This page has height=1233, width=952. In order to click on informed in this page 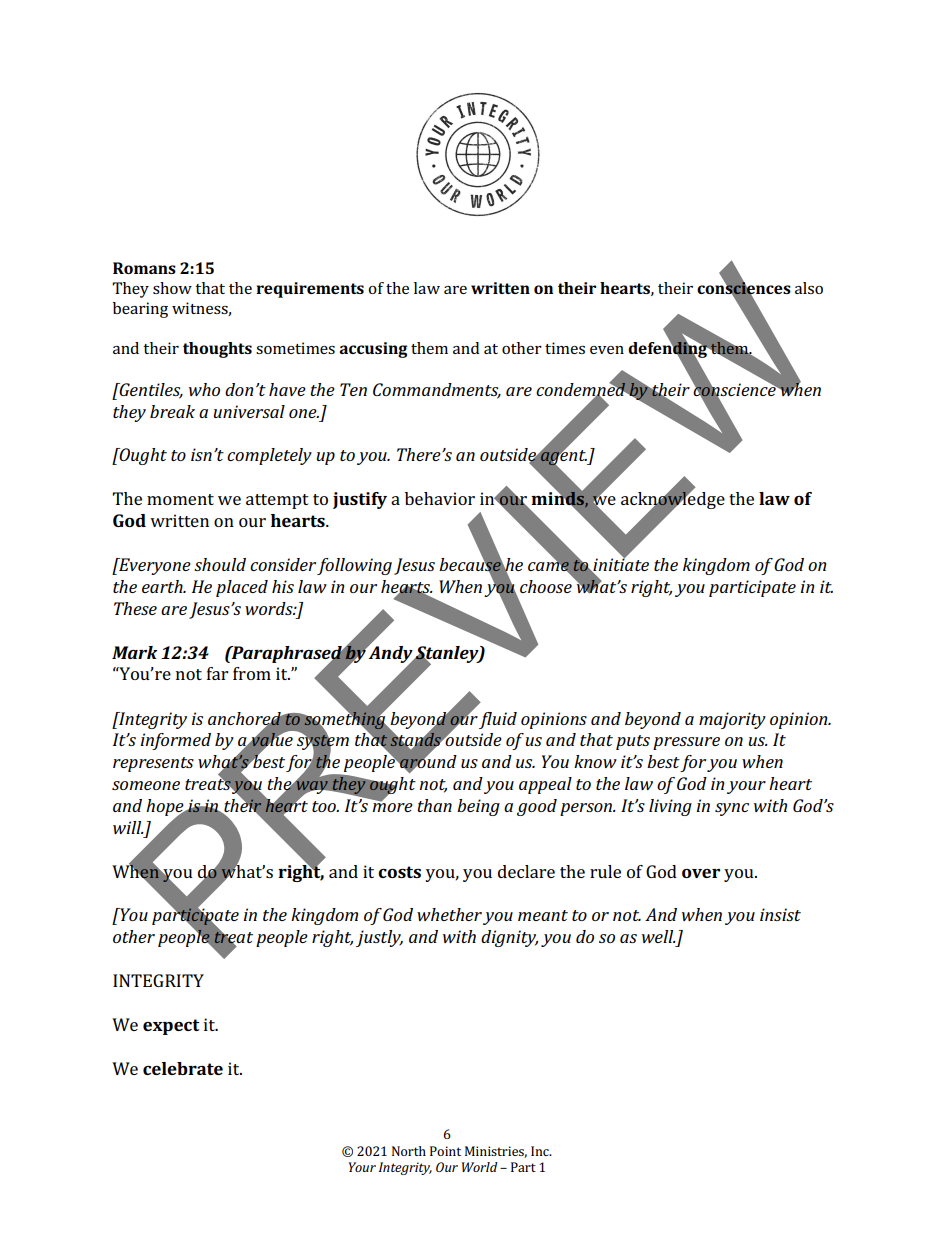, I will do `click(175, 741)`.
